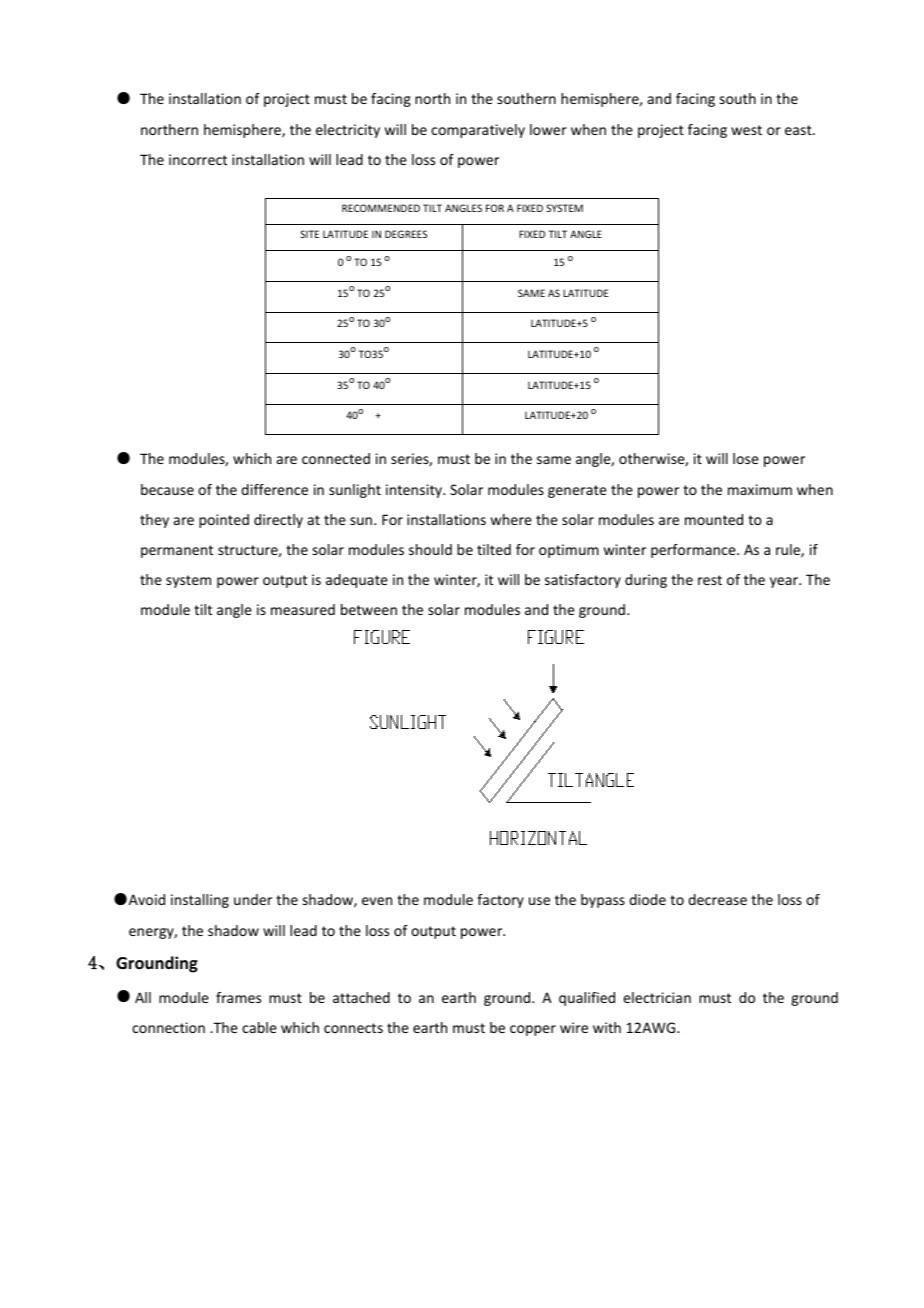  Describe the element at coordinates (746, 130) in the screenshot. I see `west` at that location.
